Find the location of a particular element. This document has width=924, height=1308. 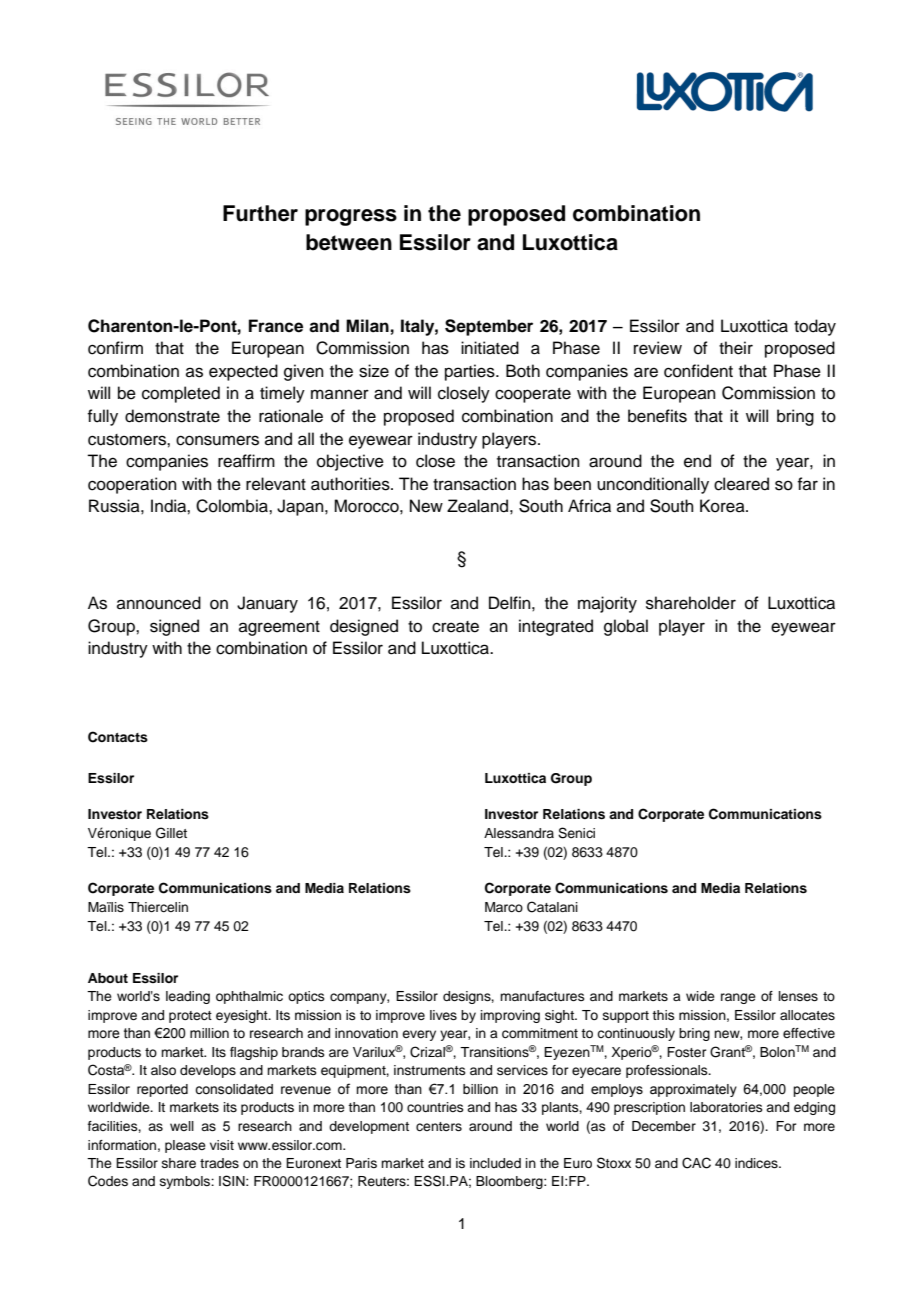

please is located at coordinates (185, 1146).
